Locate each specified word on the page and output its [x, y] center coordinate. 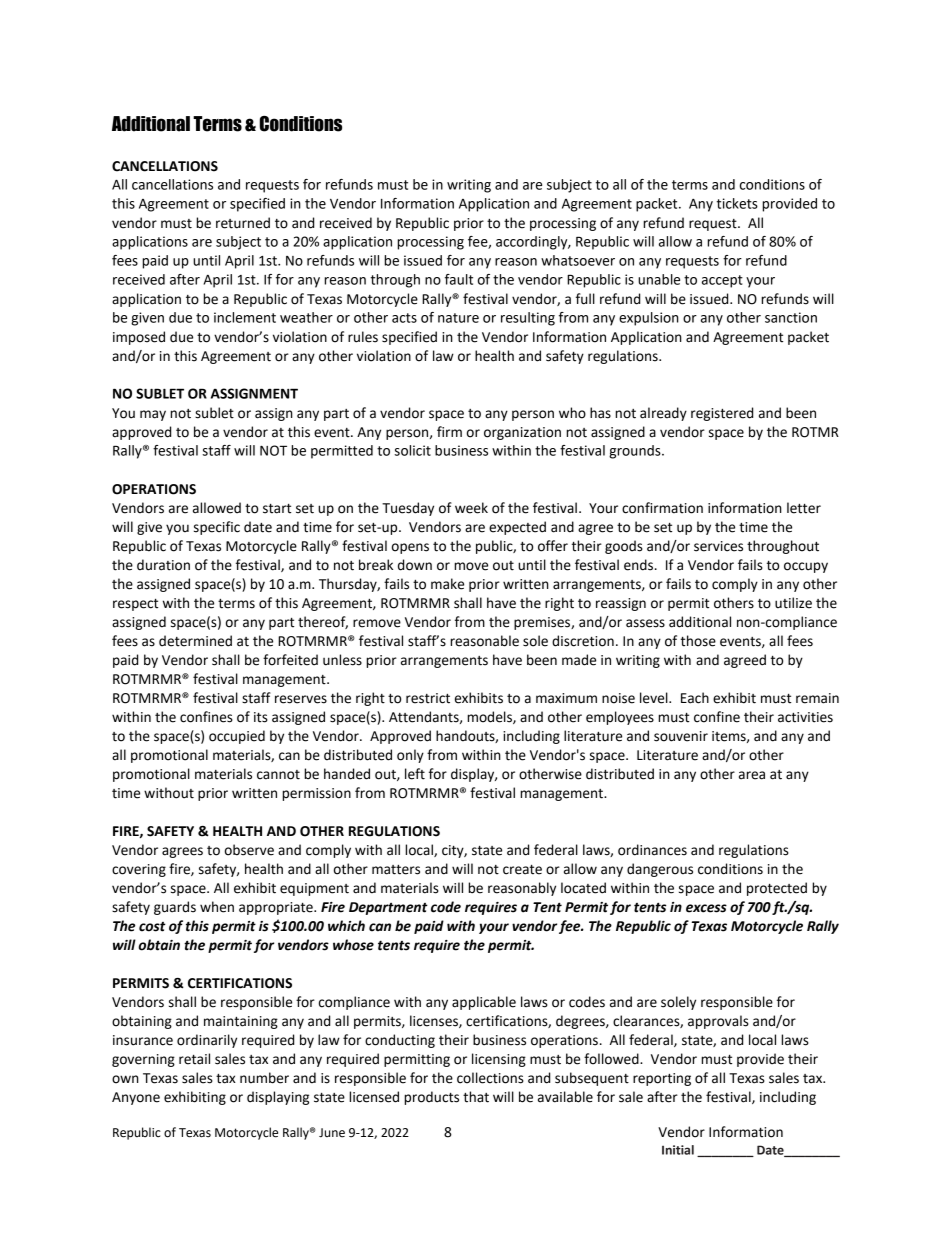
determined [195, 641]
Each [695, 698]
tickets [737, 203]
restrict [428, 698]
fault [459, 279]
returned [243, 223]
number [264, 1078]
